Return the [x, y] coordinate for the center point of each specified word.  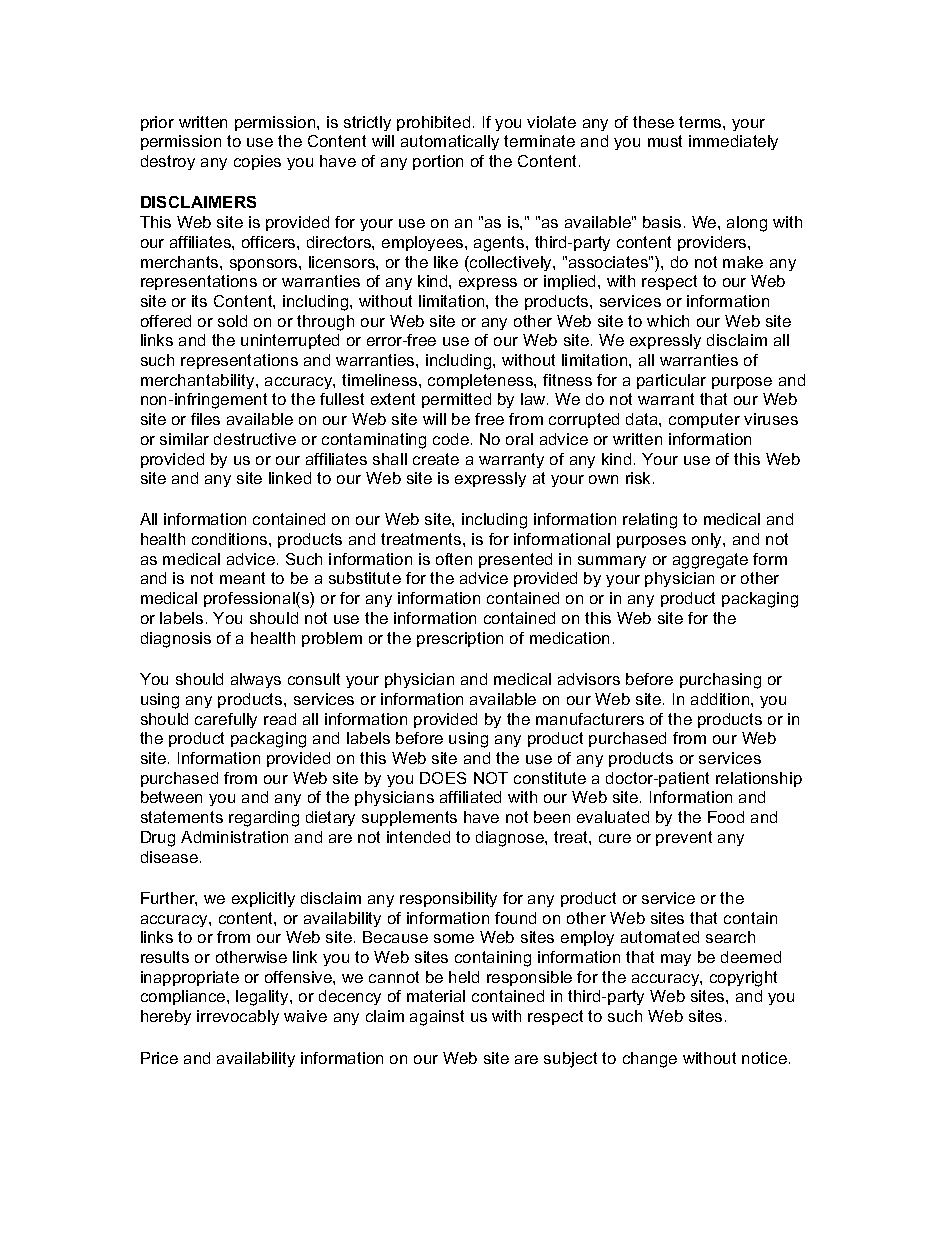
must [665, 141]
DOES [443, 778]
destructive [255, 439]
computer [704, 420]
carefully [226, 720]
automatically [450, 142]
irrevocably [238, 1017]
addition [721, 699]
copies [257, 162]
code [451, 439]
